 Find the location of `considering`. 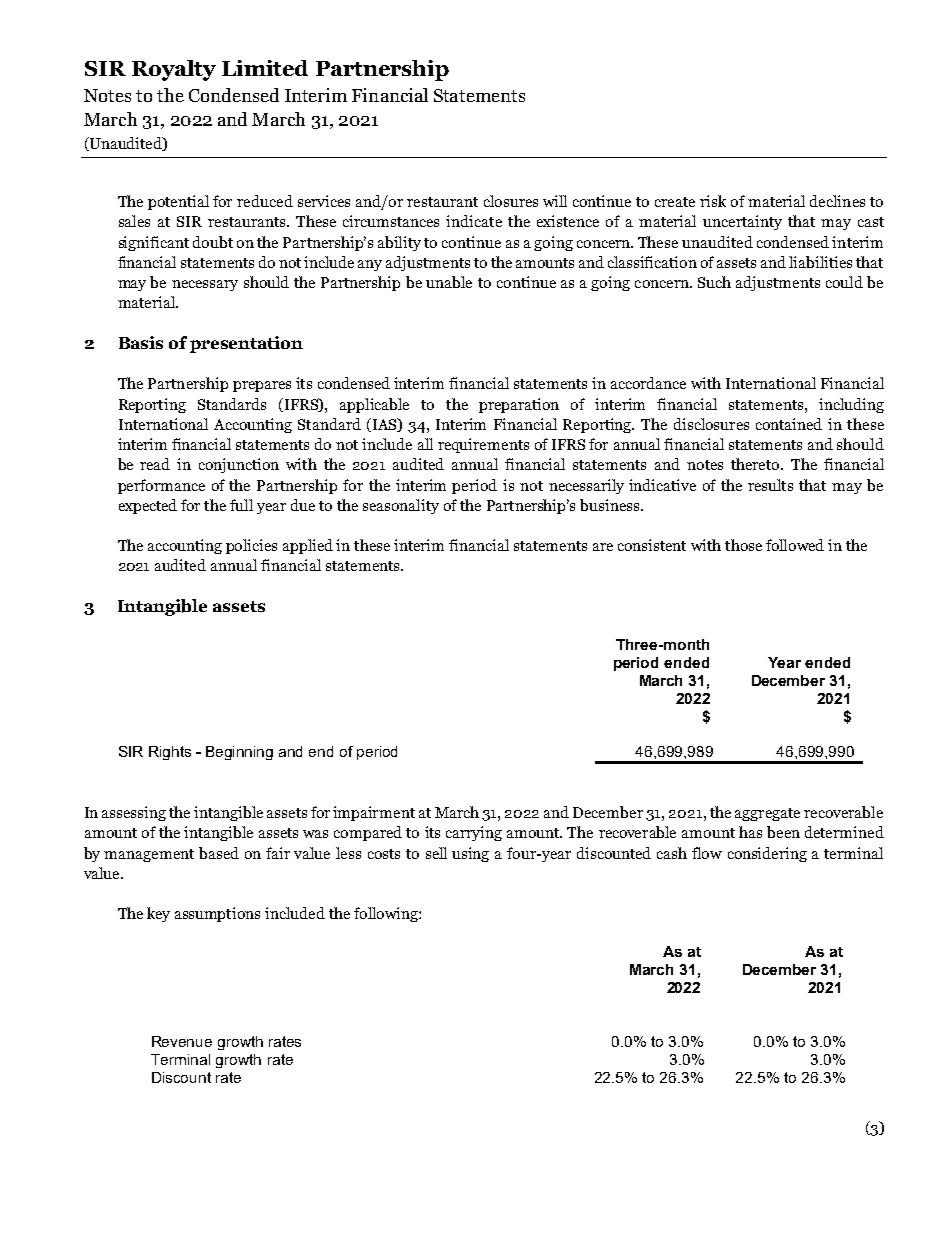

considering is located at coordinates (767, 854).
